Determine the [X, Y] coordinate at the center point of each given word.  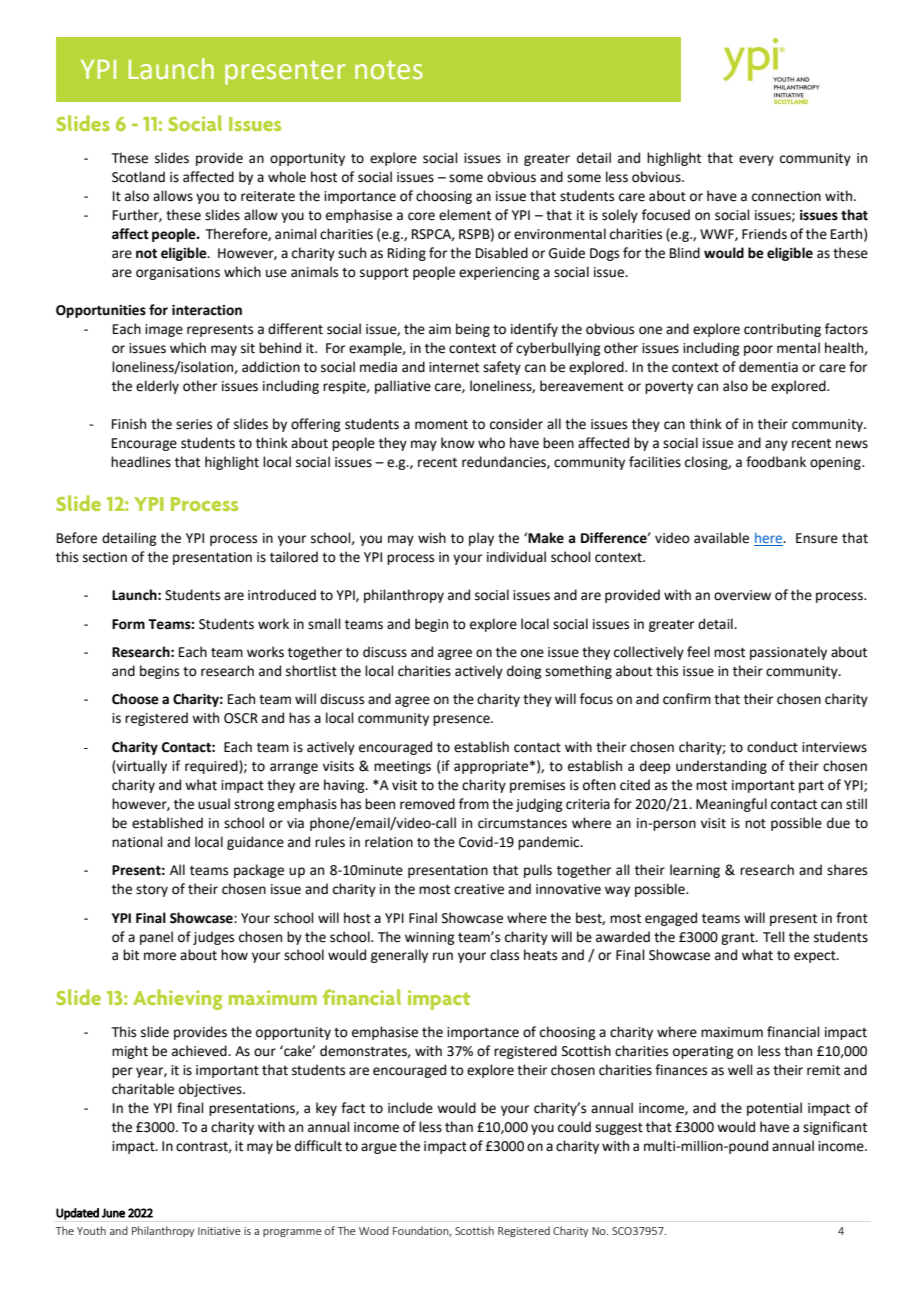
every [756, 160]
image [164, 330]
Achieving [177, 999]
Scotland [138, 177]
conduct [772, 747]
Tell [774, 937]
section [105, 557]
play [481, 539]
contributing [782, 330]
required [212, 767]
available [721, 538]
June [113, 1213]
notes [389, 70]
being [473, 330]
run [443, 956]
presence [462, 720]
